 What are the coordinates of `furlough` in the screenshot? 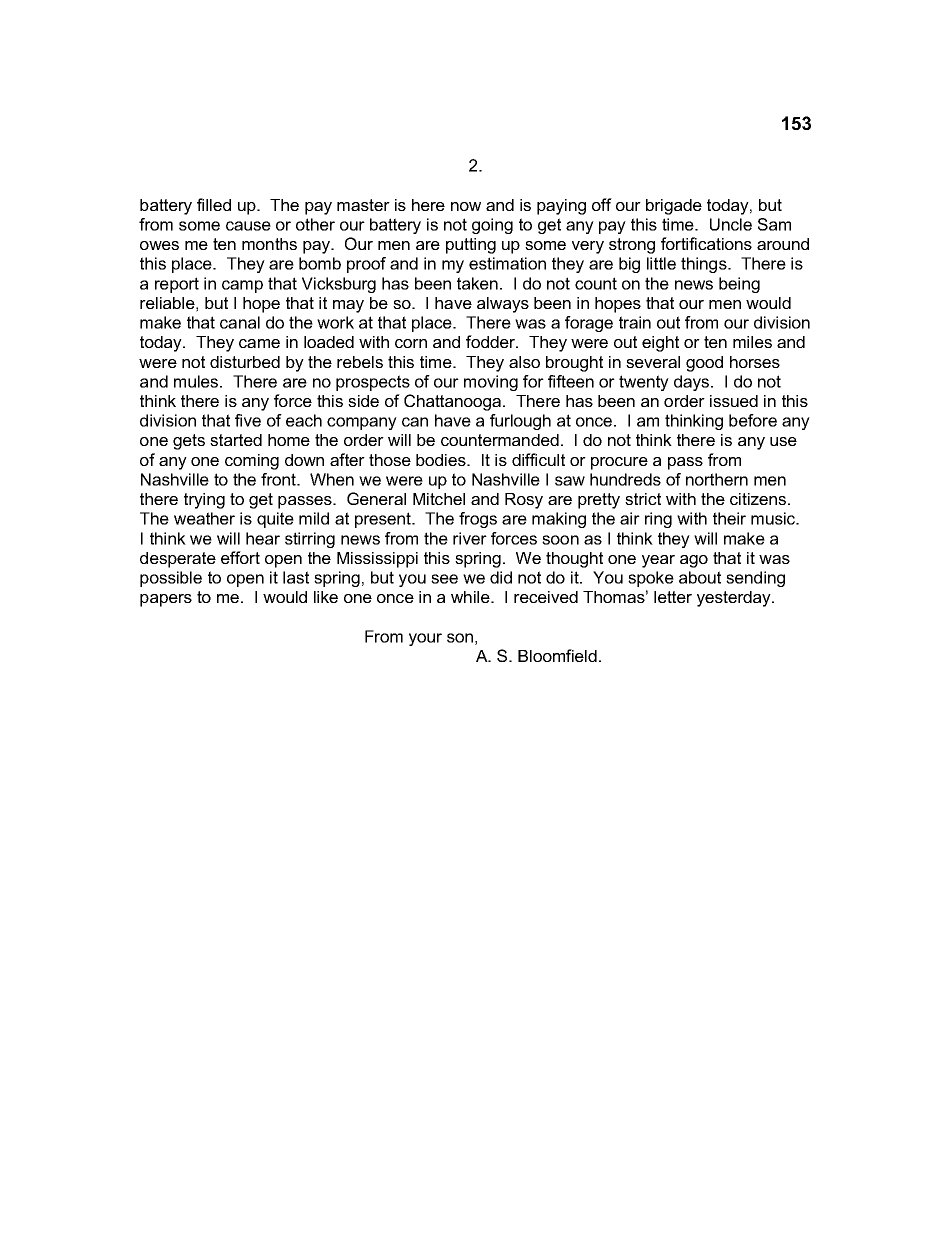 It's located at (520, 422).
